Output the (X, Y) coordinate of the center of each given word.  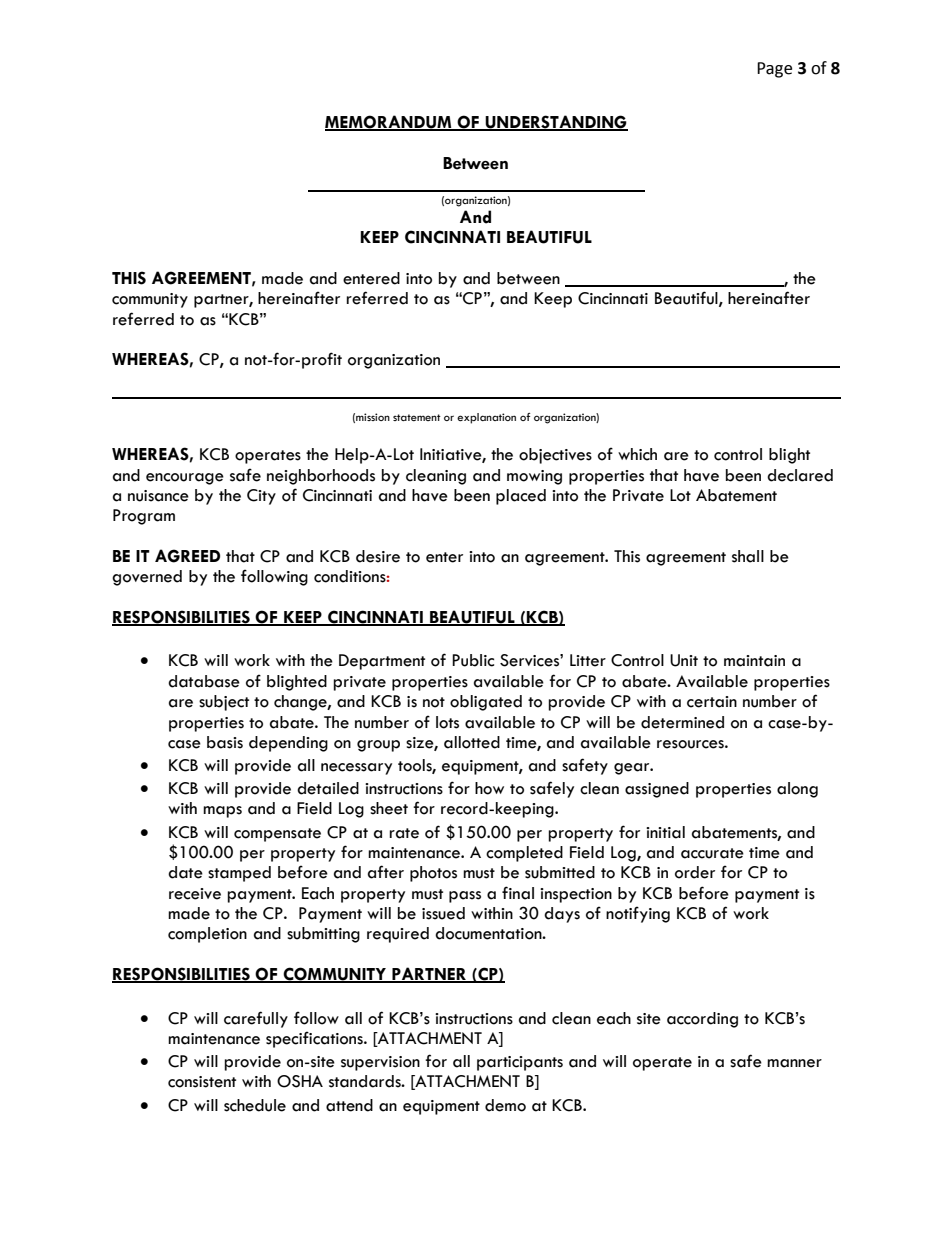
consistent (202, 1082)
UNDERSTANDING (556, 123)
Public (473, 660)
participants (520, 1063)
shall (748, 556)
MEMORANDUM (389, 123)
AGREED (187, 556)
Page (774, 70)
